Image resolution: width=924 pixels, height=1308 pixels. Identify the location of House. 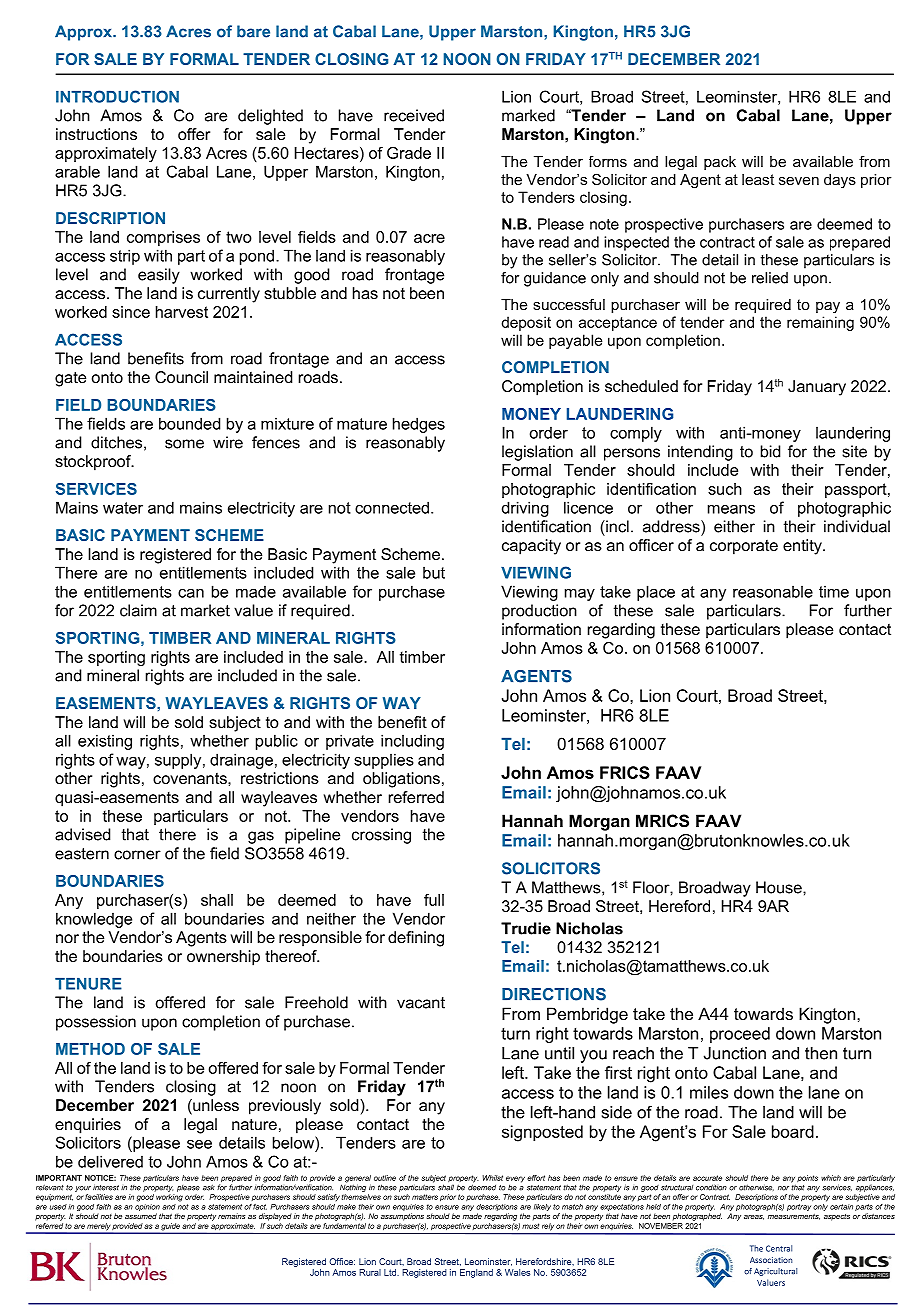
(780, 887).
